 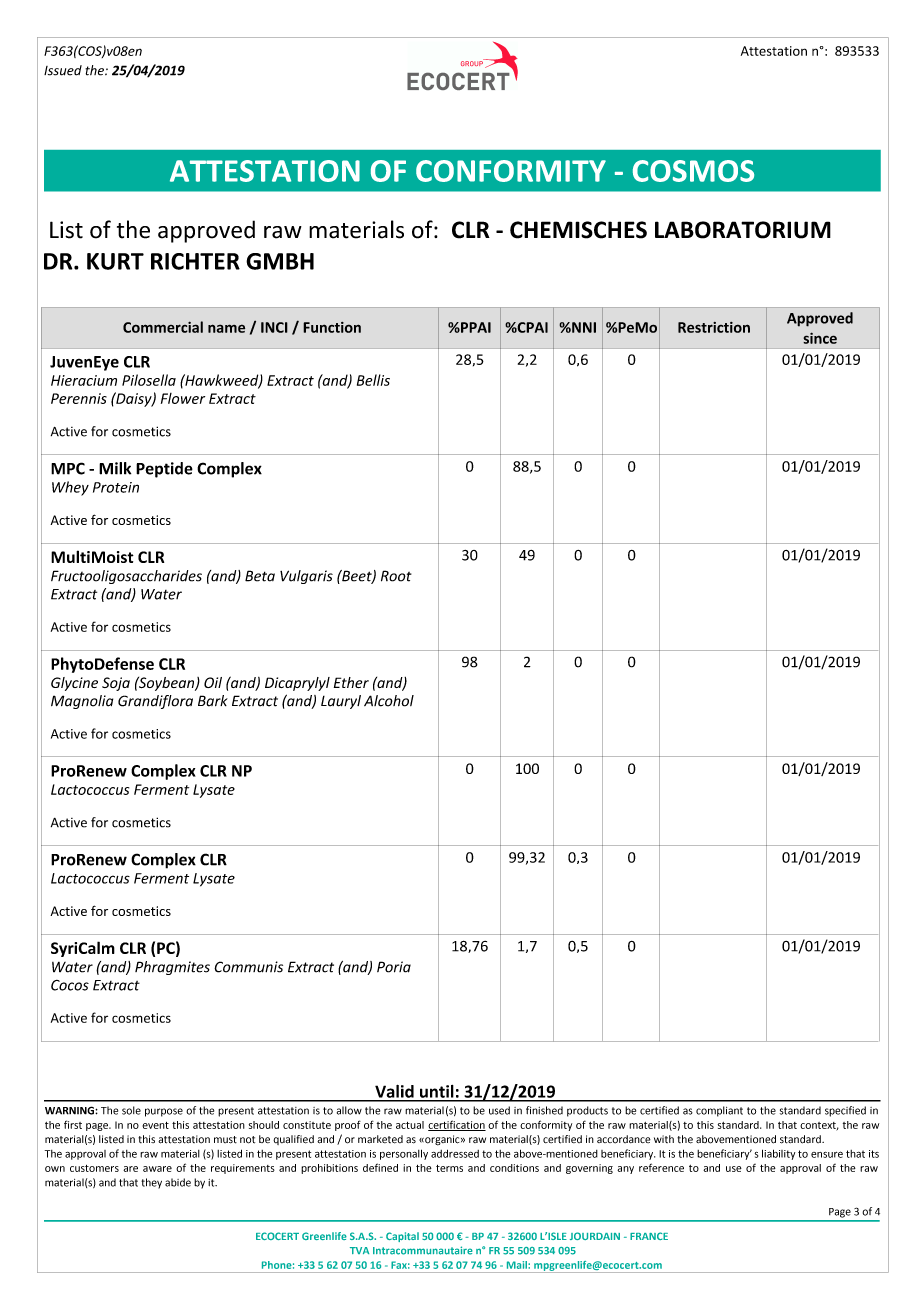 What do you see at coordinates (213, 682) in the screenshot?
I see `Oil` at bounding box center [213, 682].
